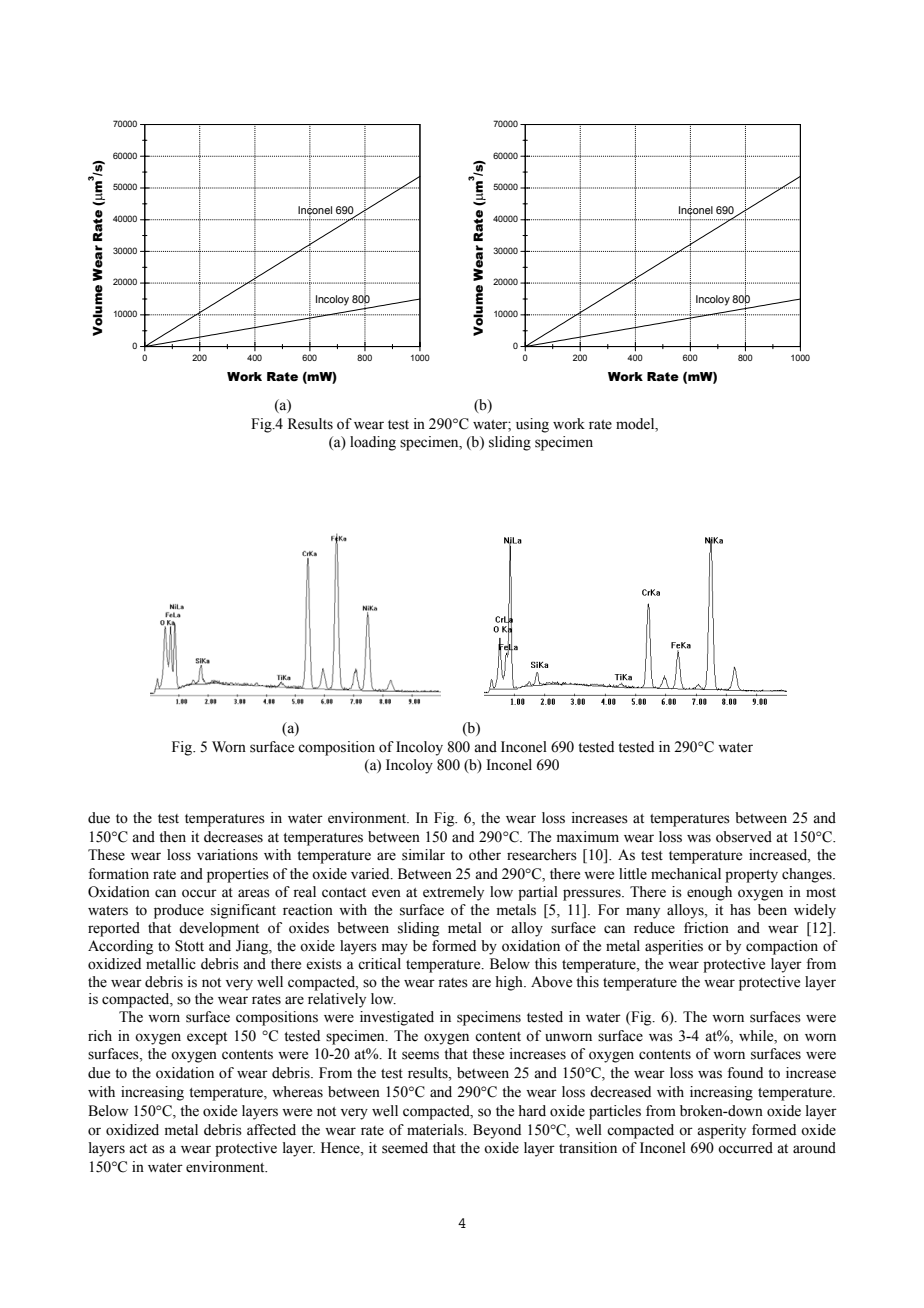 This screenshot has height=1308, width=924. Describe the element at coordinates (542, 855) in the screenshot. I see `researchers` at that location.
